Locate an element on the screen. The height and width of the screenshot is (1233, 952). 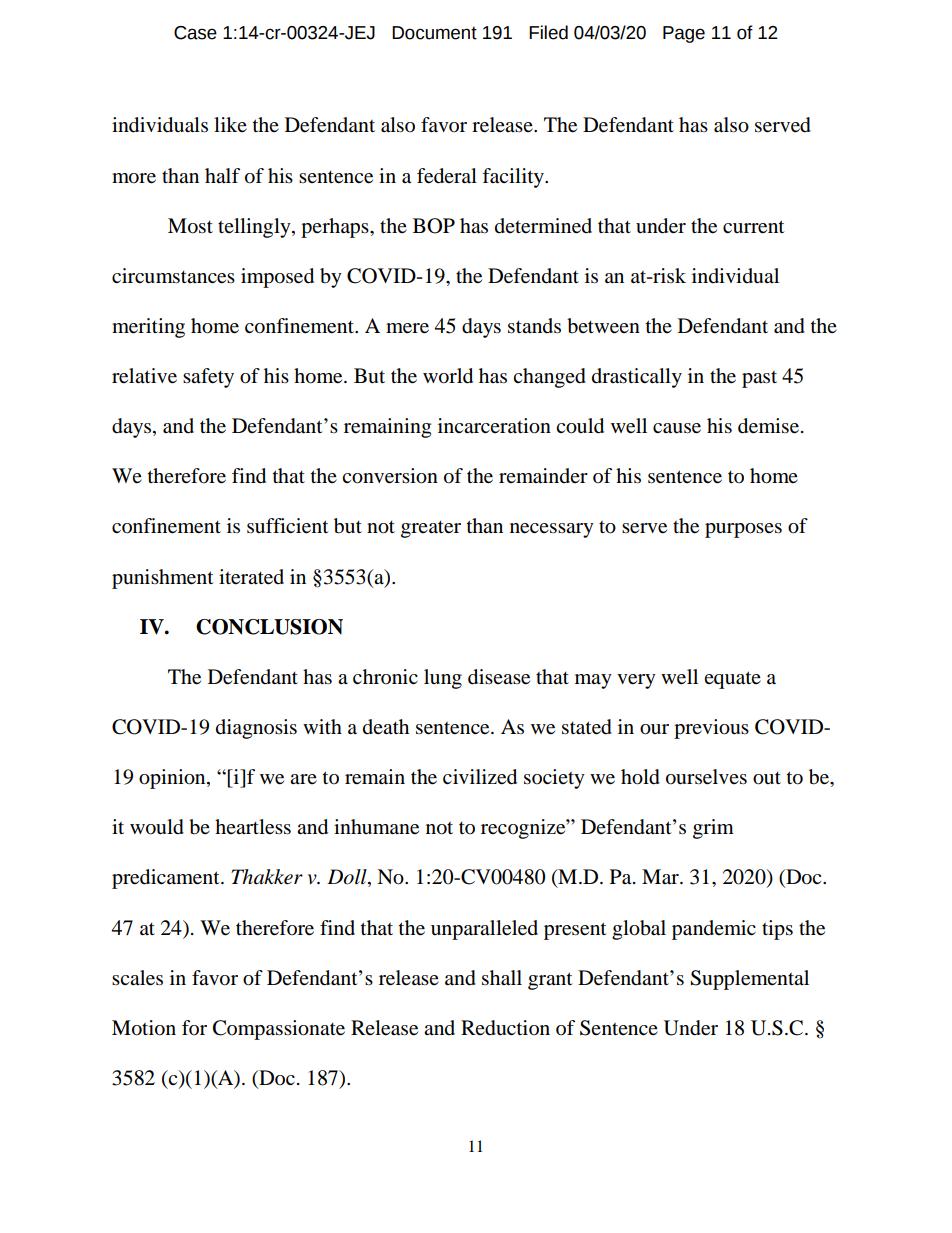
Motion is located at coordinates (144, 1028).
